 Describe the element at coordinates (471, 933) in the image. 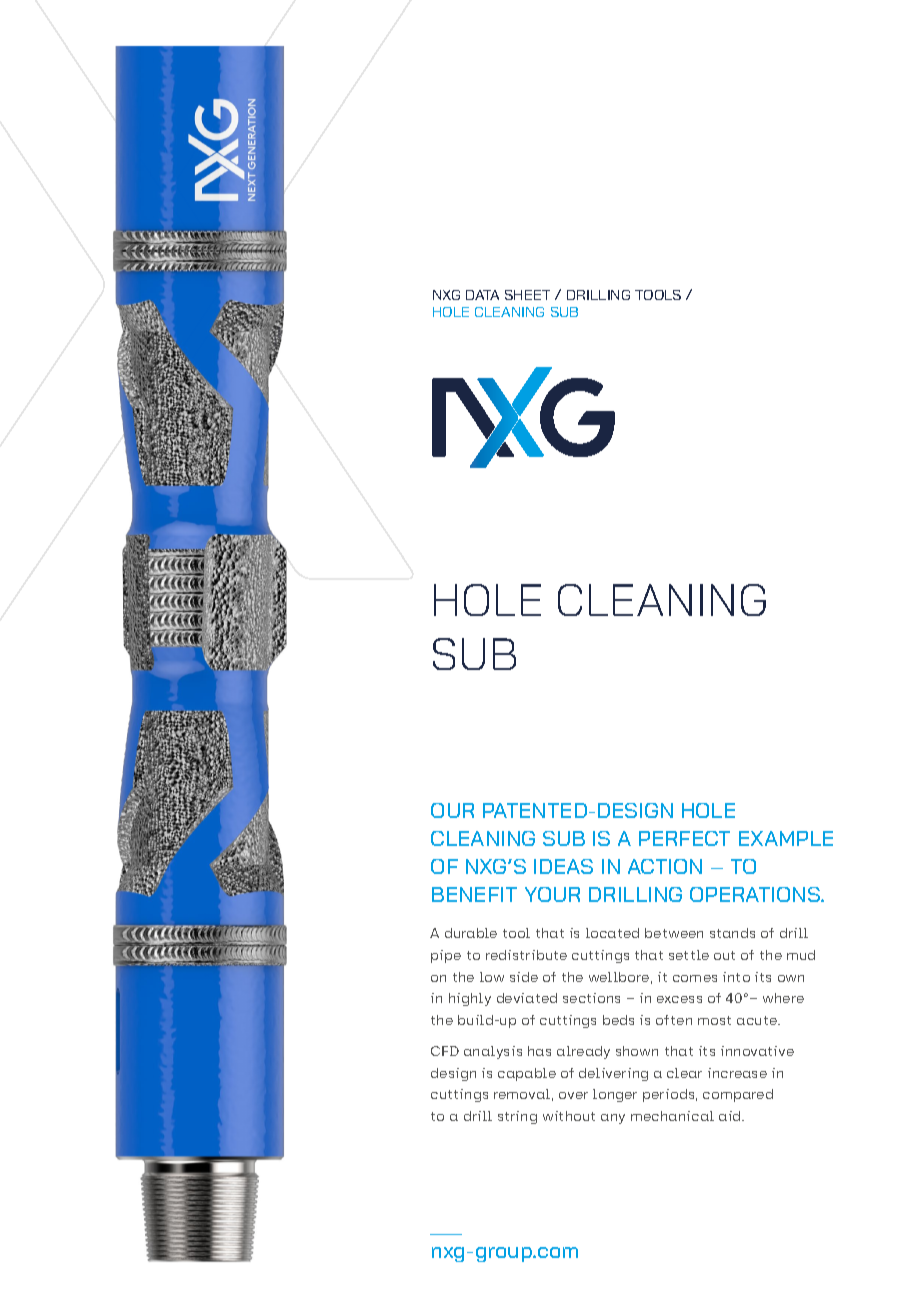

I see `durable` at that location.
